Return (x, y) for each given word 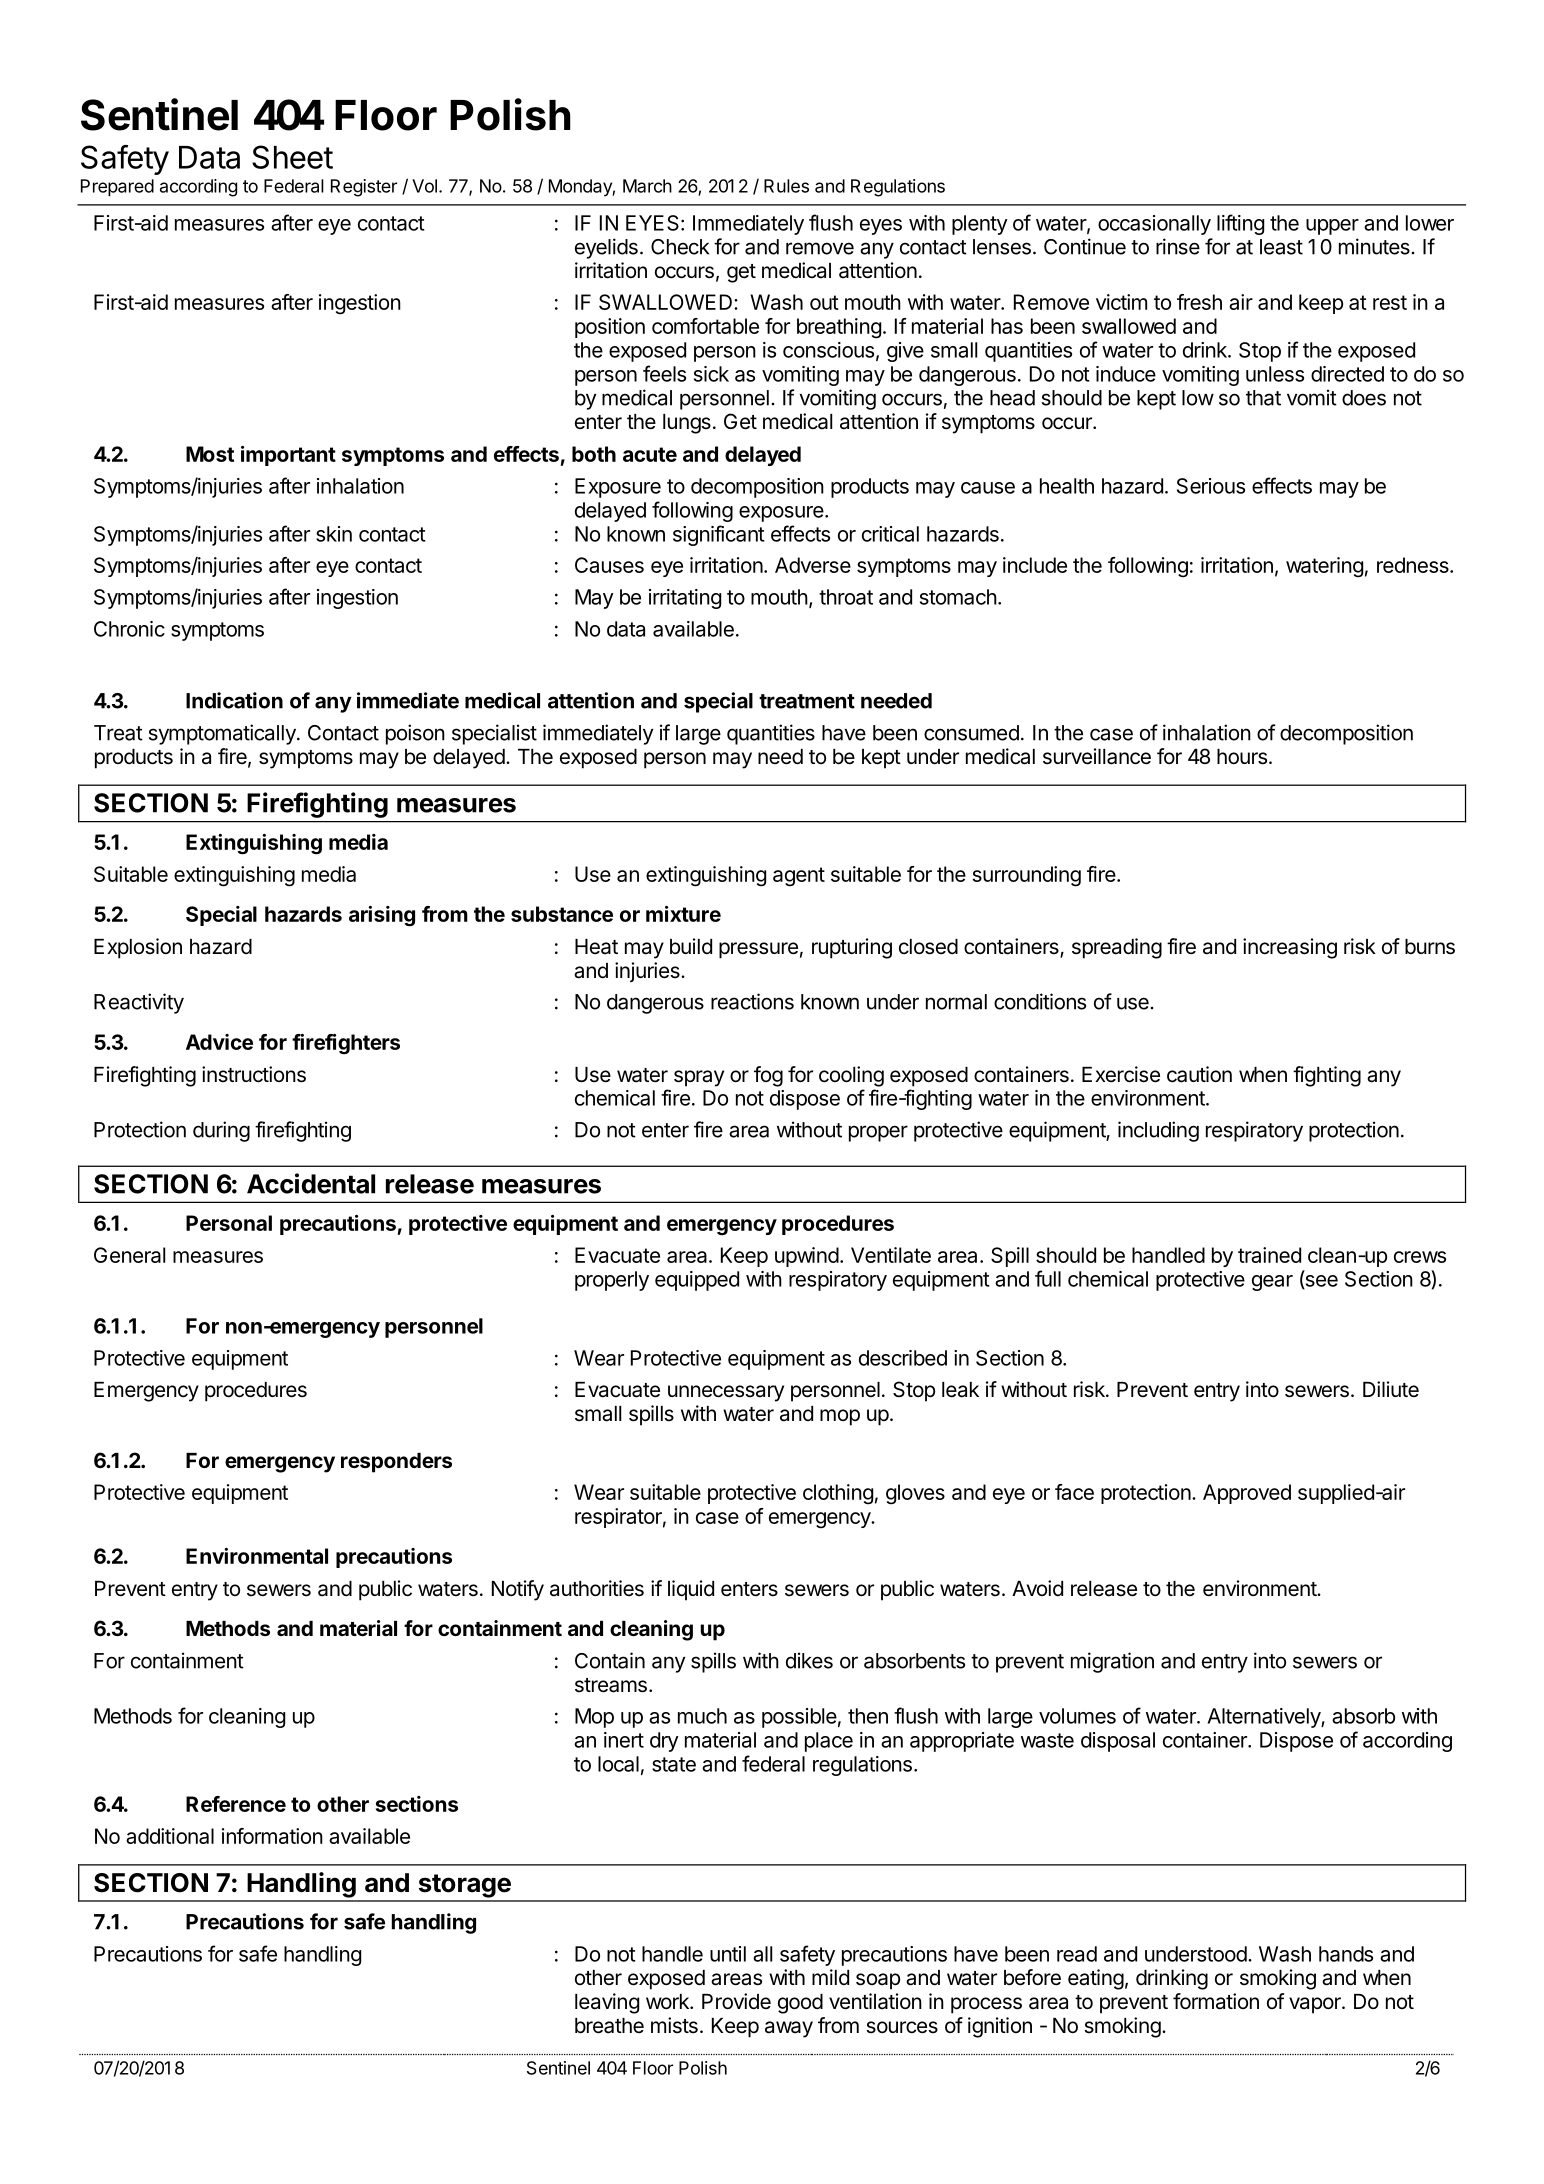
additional (170, 1836)
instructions (254, 1074)
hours (1242, 757)
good (800, 2004)
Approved (1247, 1494)
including (1158, 1131)
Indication (234, 700)
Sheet (292, 157)
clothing (838, 1494)
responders (396, 1463)
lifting (1240, 224)
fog (768, 1076)
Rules (786, 186)
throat (846, 597)
